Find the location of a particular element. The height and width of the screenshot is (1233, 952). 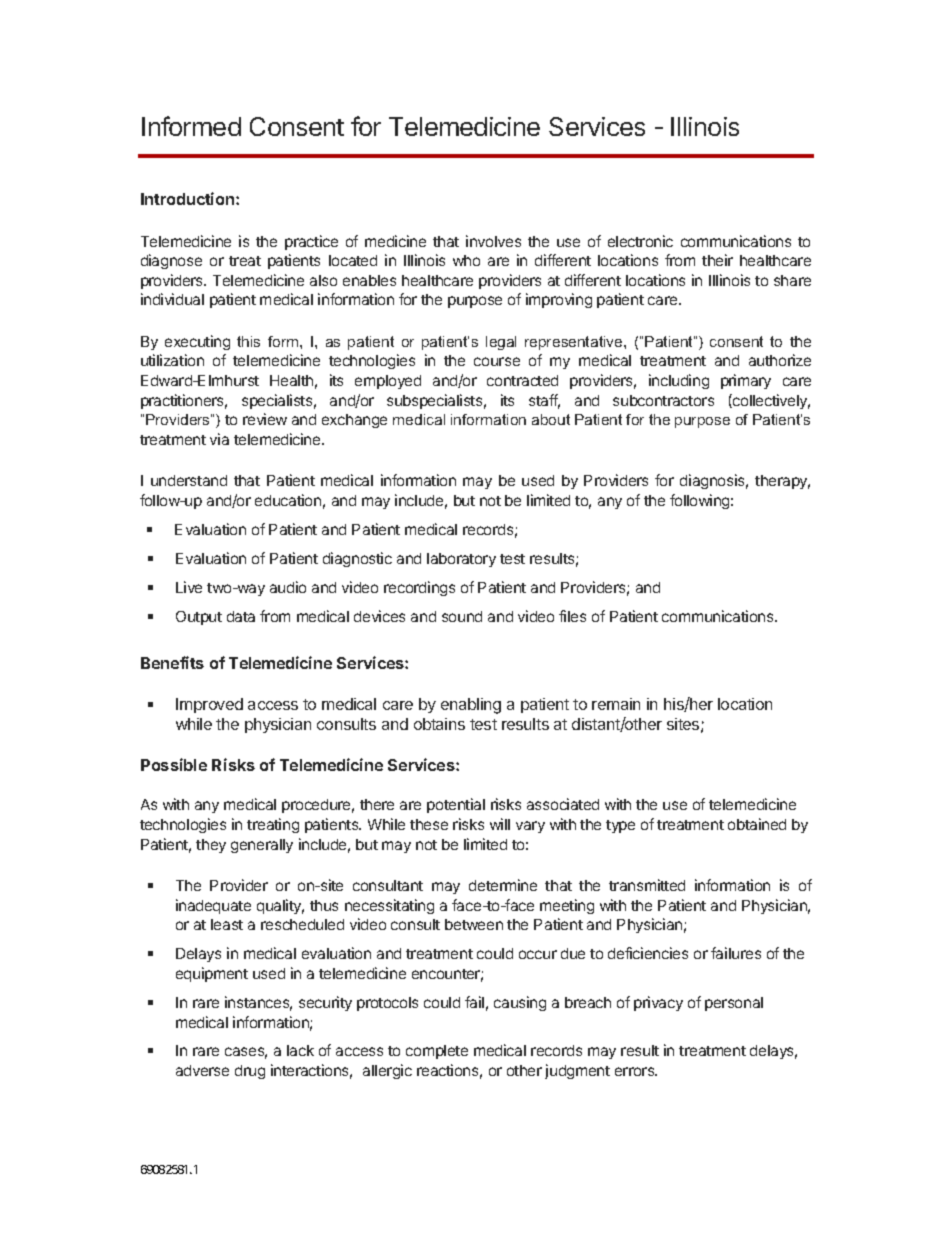

Introduction is located at coordinates (189, 198).
